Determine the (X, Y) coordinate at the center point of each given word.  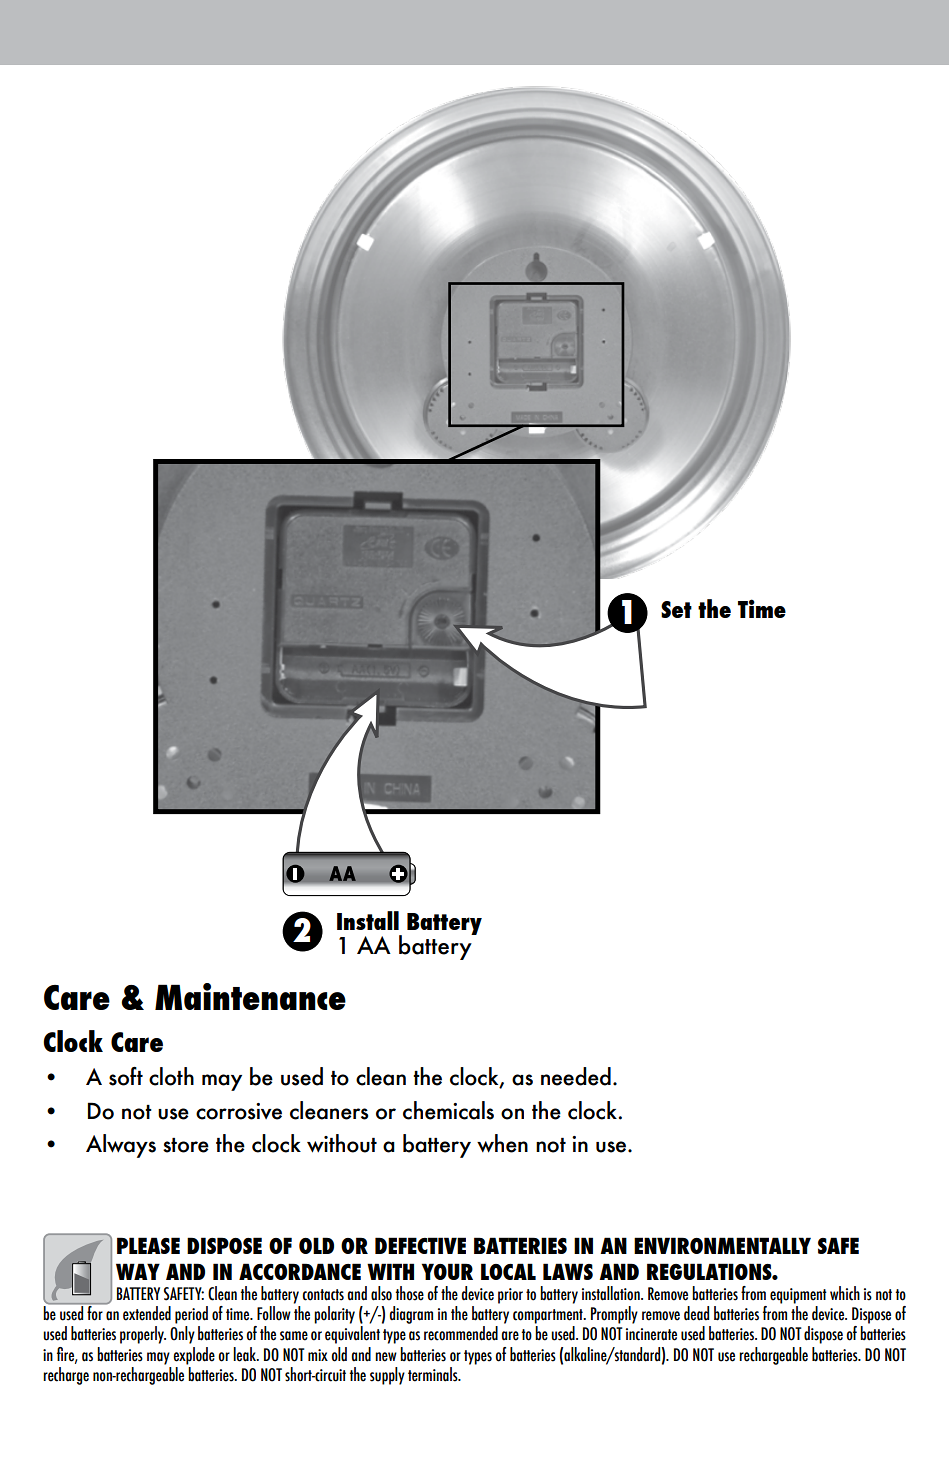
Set (676, 609)
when (502, 1143)
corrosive (239, 1111)
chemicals (448, 1110)
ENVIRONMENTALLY (722, 1245)
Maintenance (250, 996)
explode (194, 1356)
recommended (461, 1333)
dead (696, 1313)
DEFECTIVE (420, 1245)
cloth (171, 1076)
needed (576, 1076)
